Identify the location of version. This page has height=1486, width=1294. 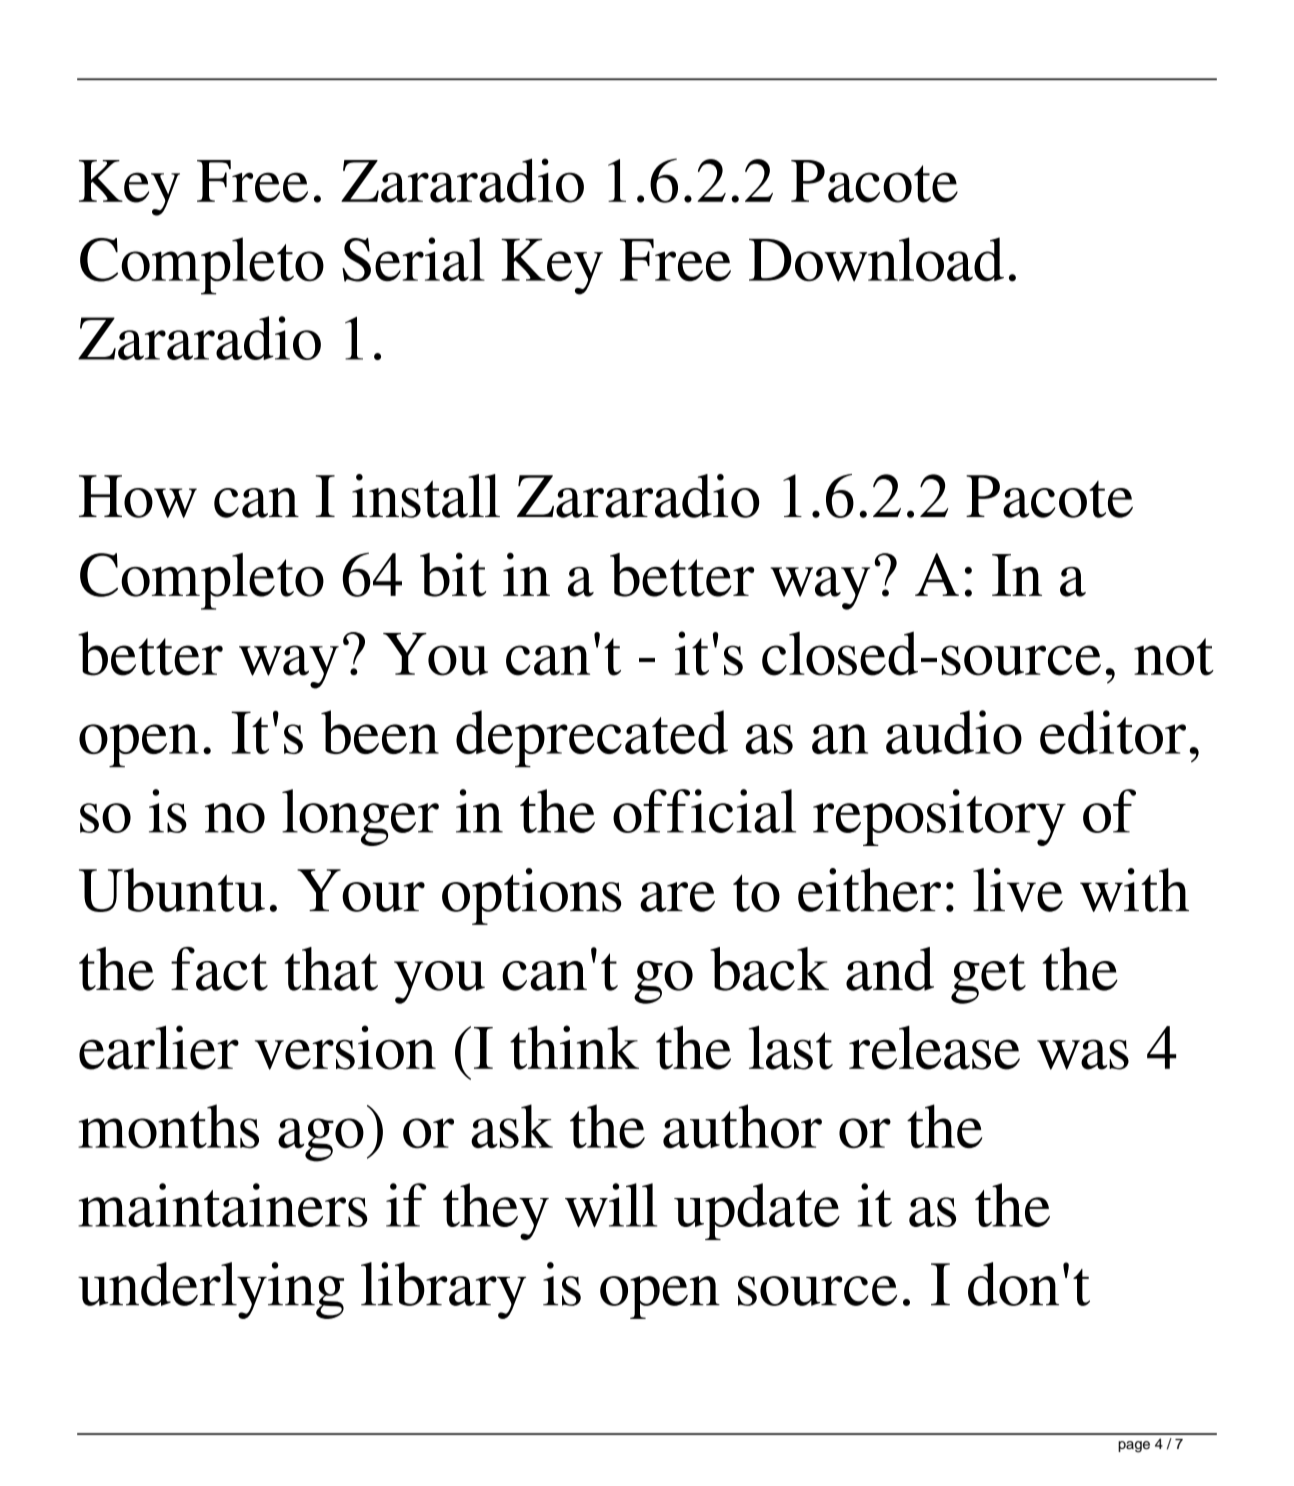
(345, 1047).
